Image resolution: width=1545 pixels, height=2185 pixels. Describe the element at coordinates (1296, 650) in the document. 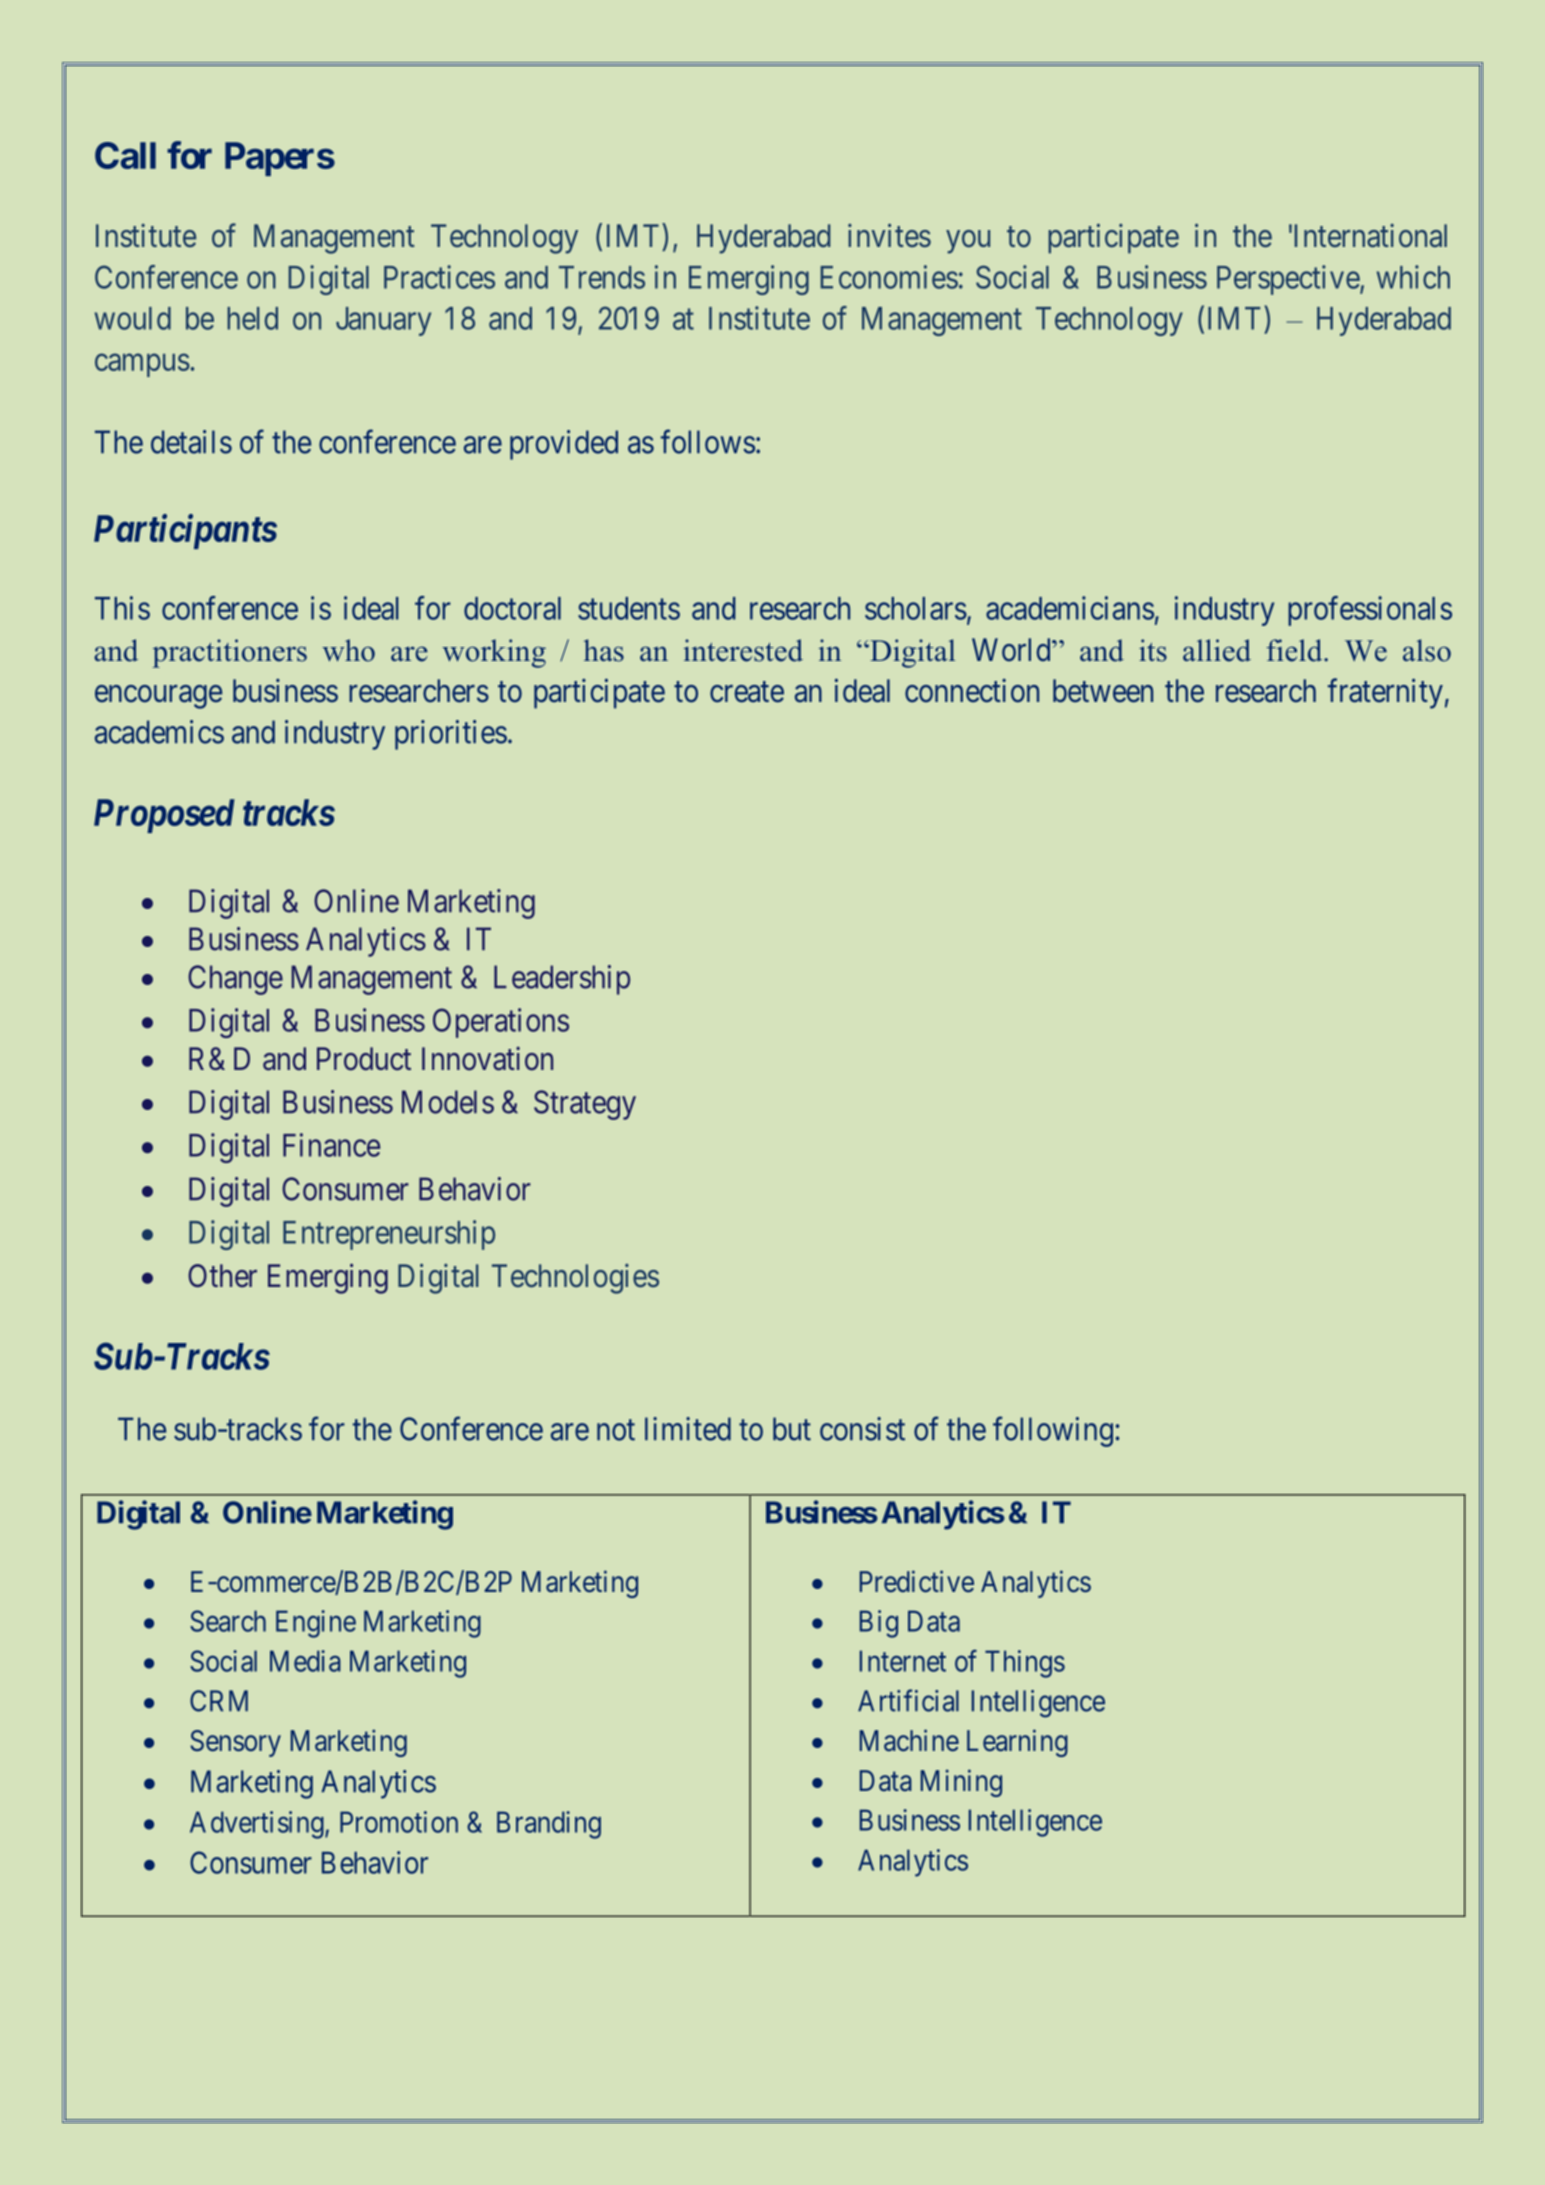

I see `field` at that location.
